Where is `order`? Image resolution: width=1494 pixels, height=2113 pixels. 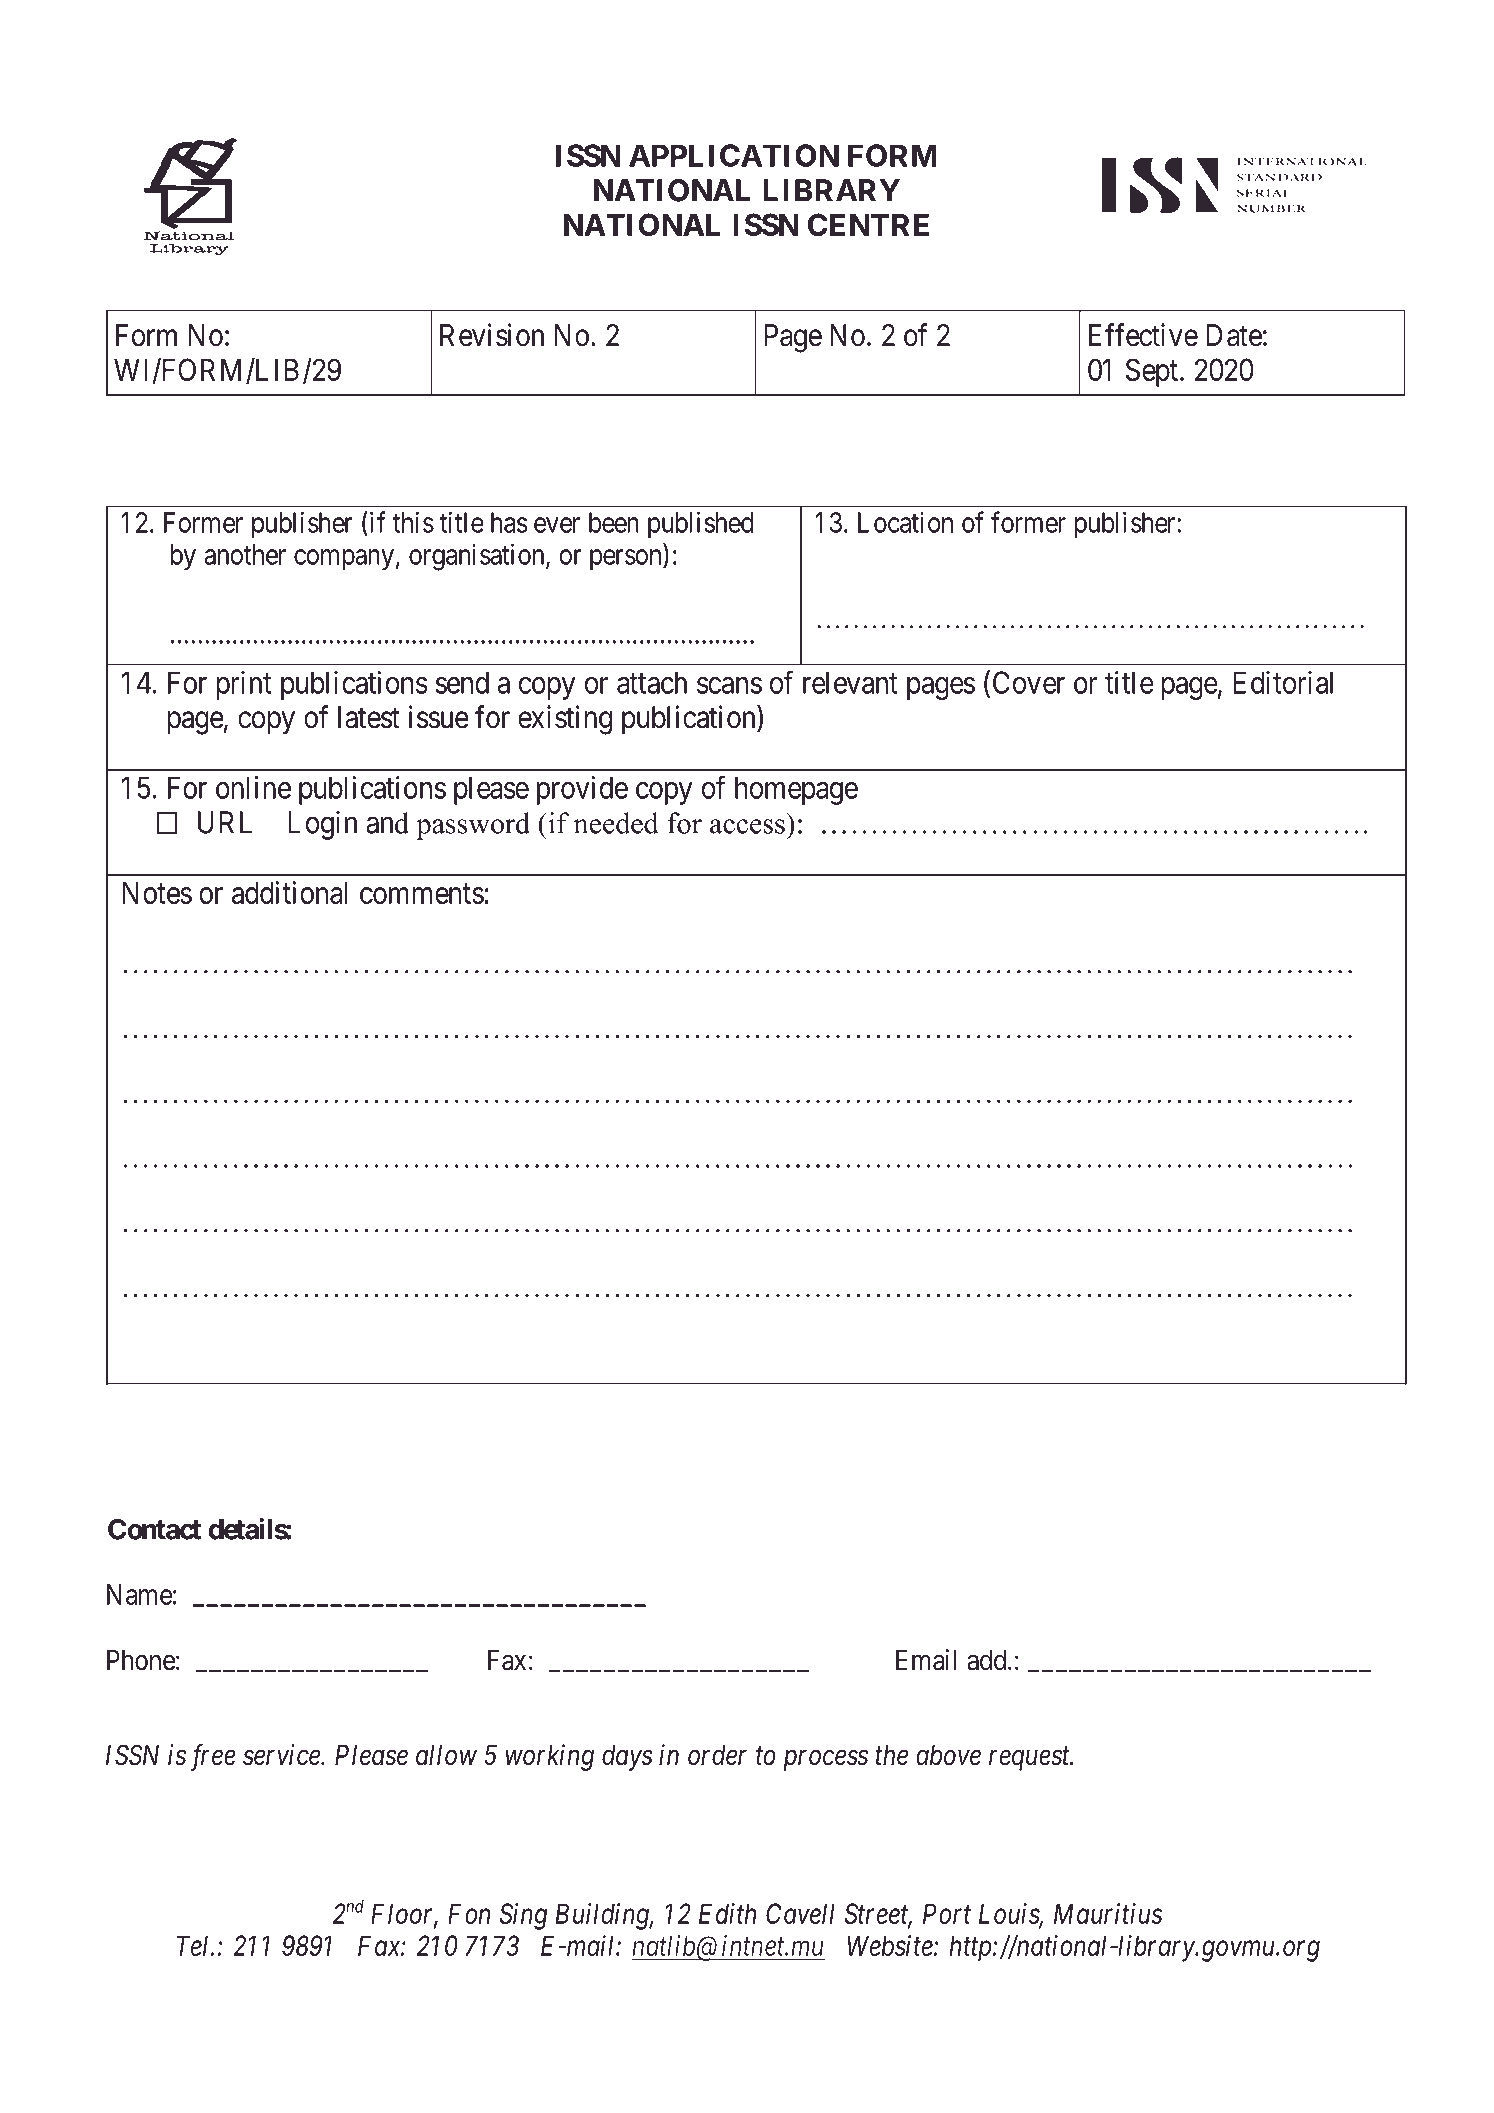 order is located at coordinates (717, 1755).
